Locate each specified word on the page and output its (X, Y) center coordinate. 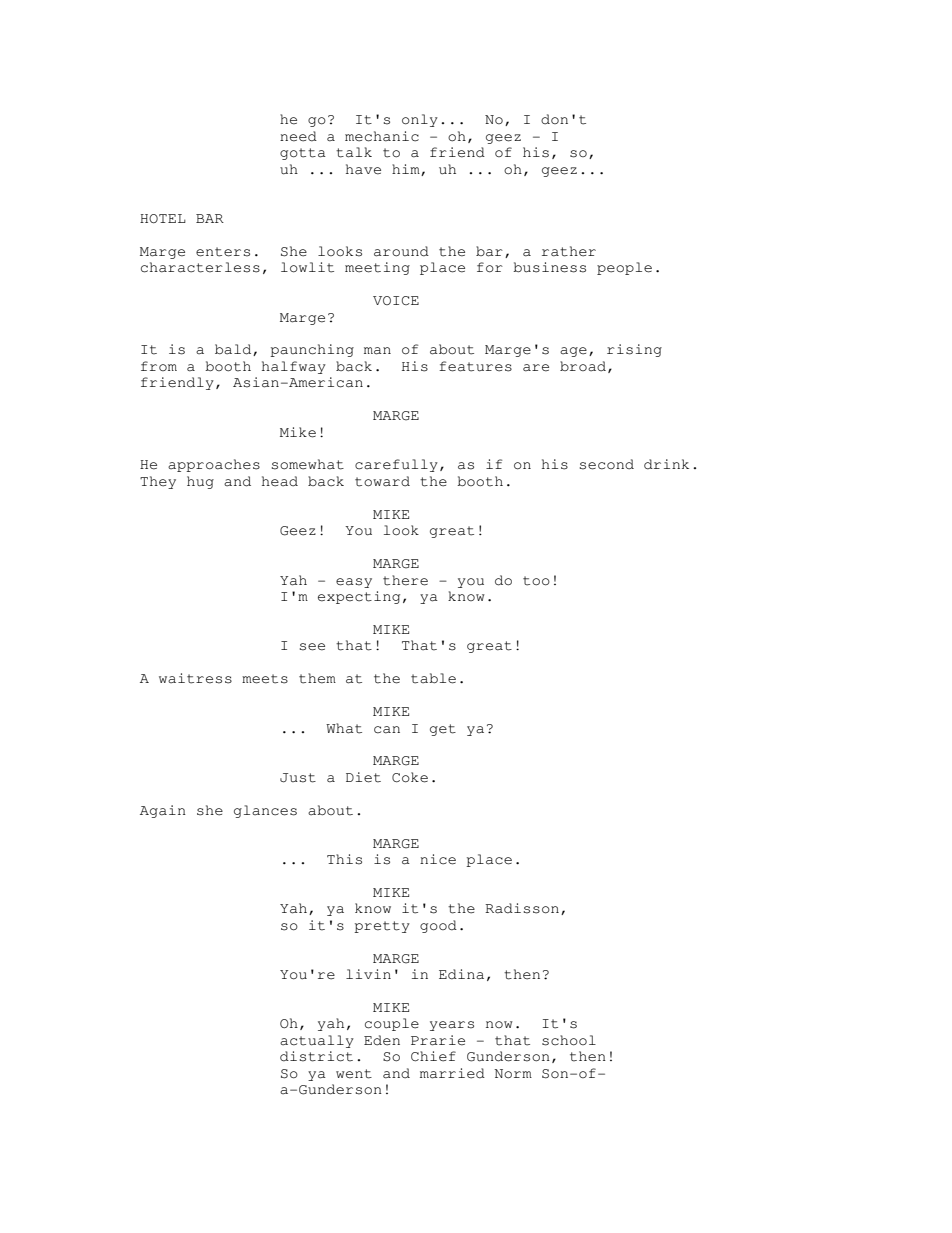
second (607, 464)
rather (569, 251)
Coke (410, 777)
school (569, 1040)
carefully (396, 465)
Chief (433, 1056)
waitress (195, 678)
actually (317, 1041)
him (407, 170)
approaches (214, 465)
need (298, 136)
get (443, 730)
